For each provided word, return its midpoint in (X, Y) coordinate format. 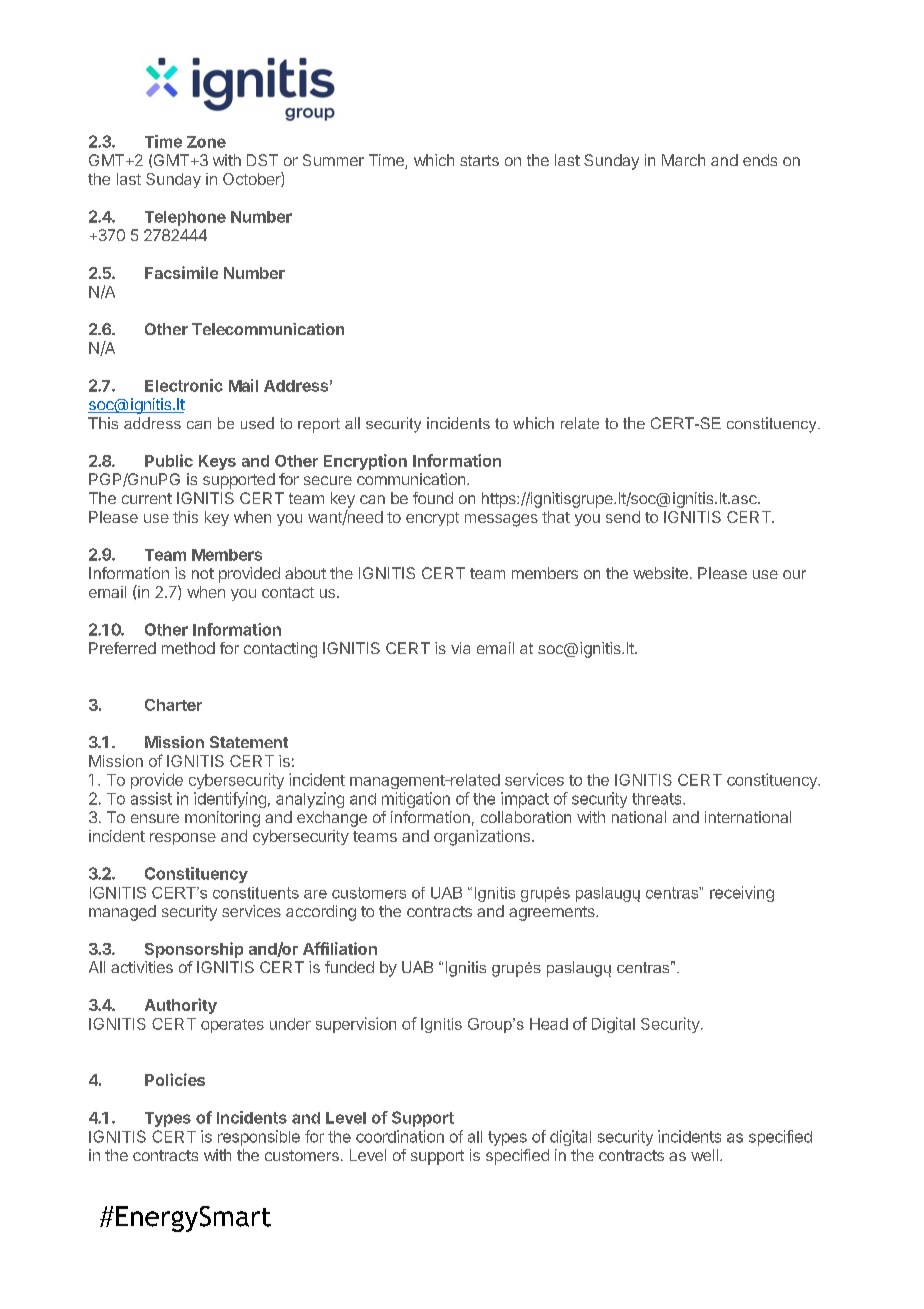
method (188, 648)
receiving (742, 894)
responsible (259, 1138)
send (623, 517)
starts (479, 160)
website (660, 573)
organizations (482, 838)
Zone (206, 142)
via (460, 648)
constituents (256, 893)
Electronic (184, 385)
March (683, 160)
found (433, 498)
